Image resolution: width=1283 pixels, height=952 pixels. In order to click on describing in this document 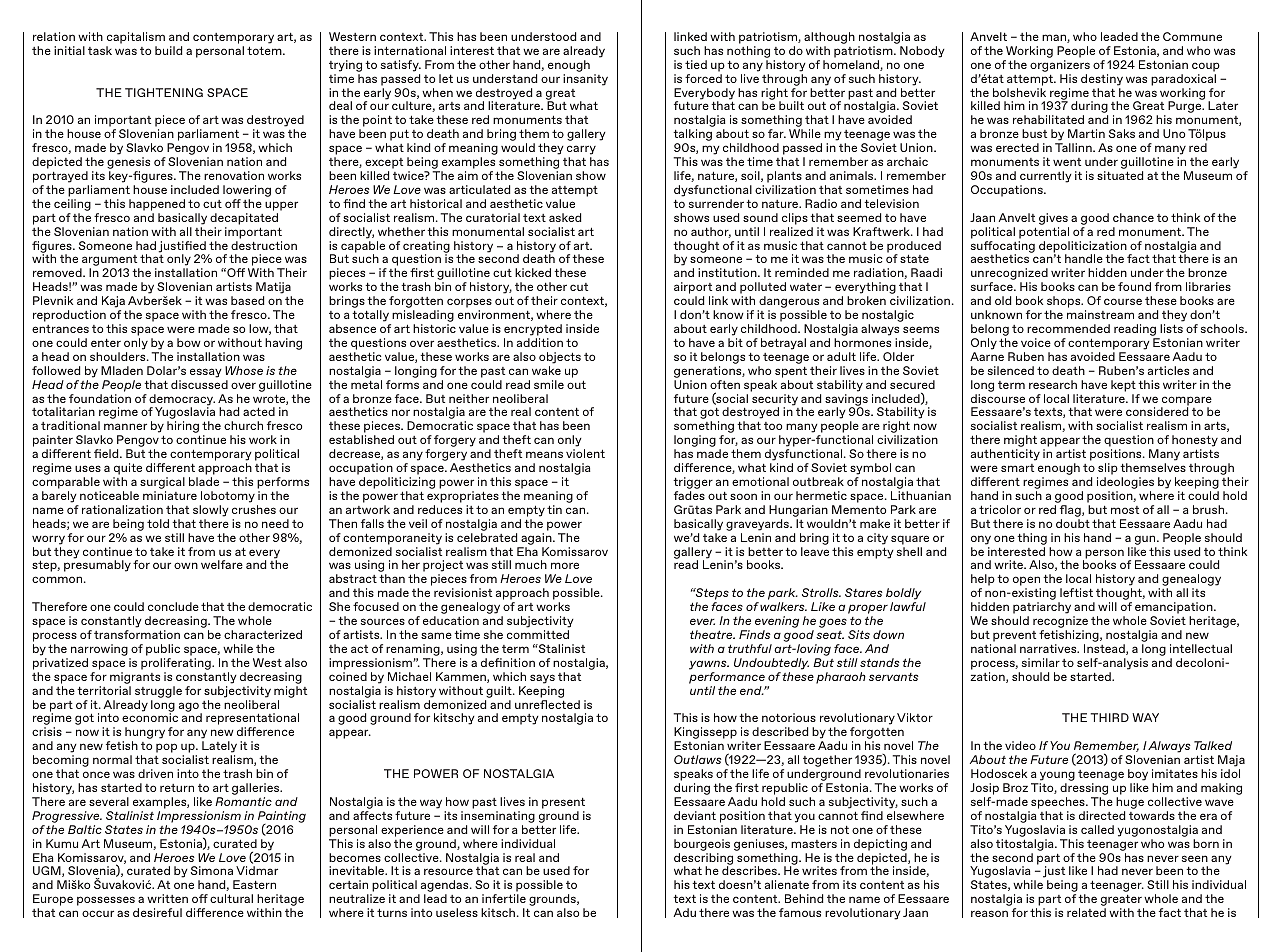, I will do `click(703, 860)`.
